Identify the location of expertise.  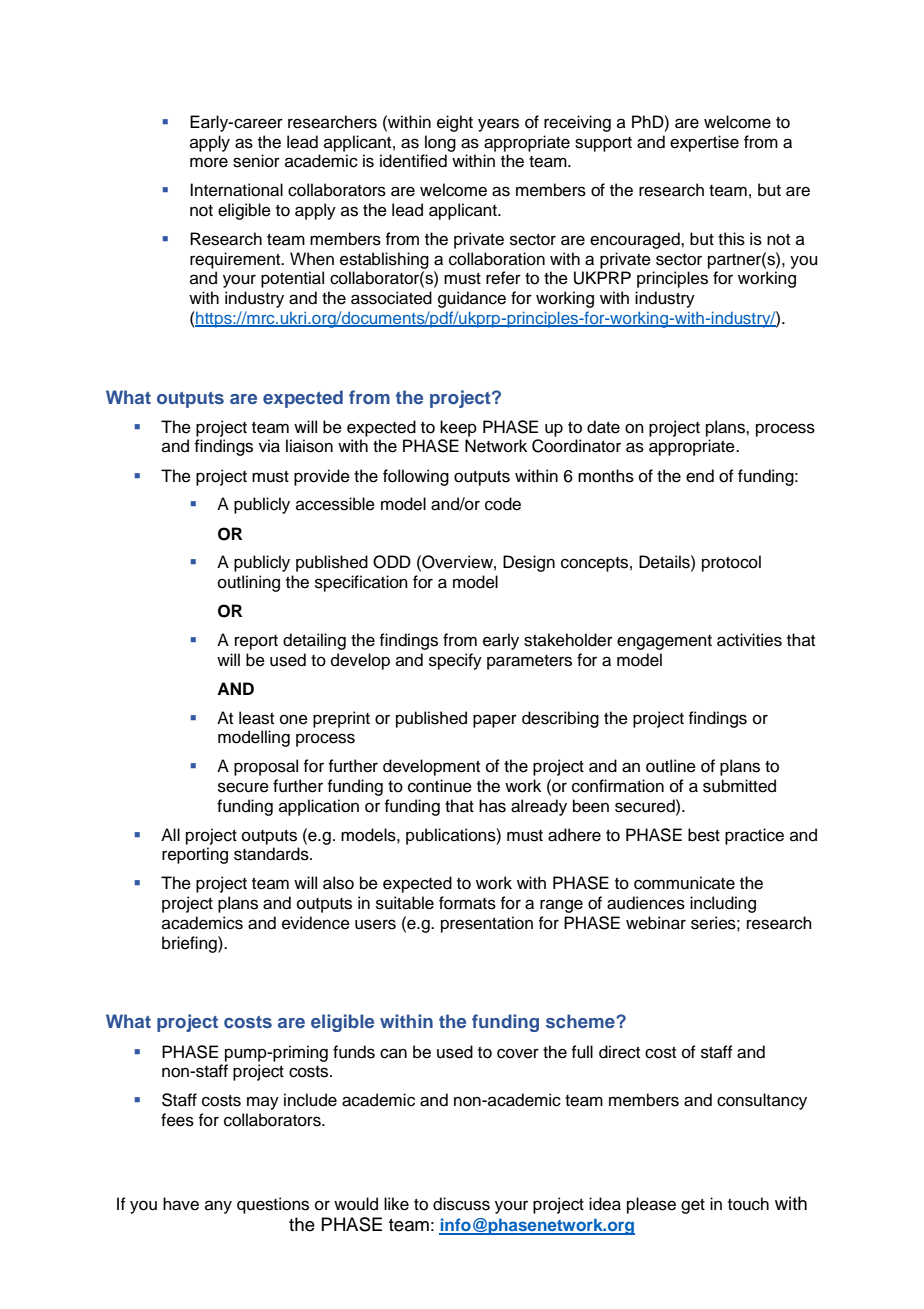
(704, 143).
